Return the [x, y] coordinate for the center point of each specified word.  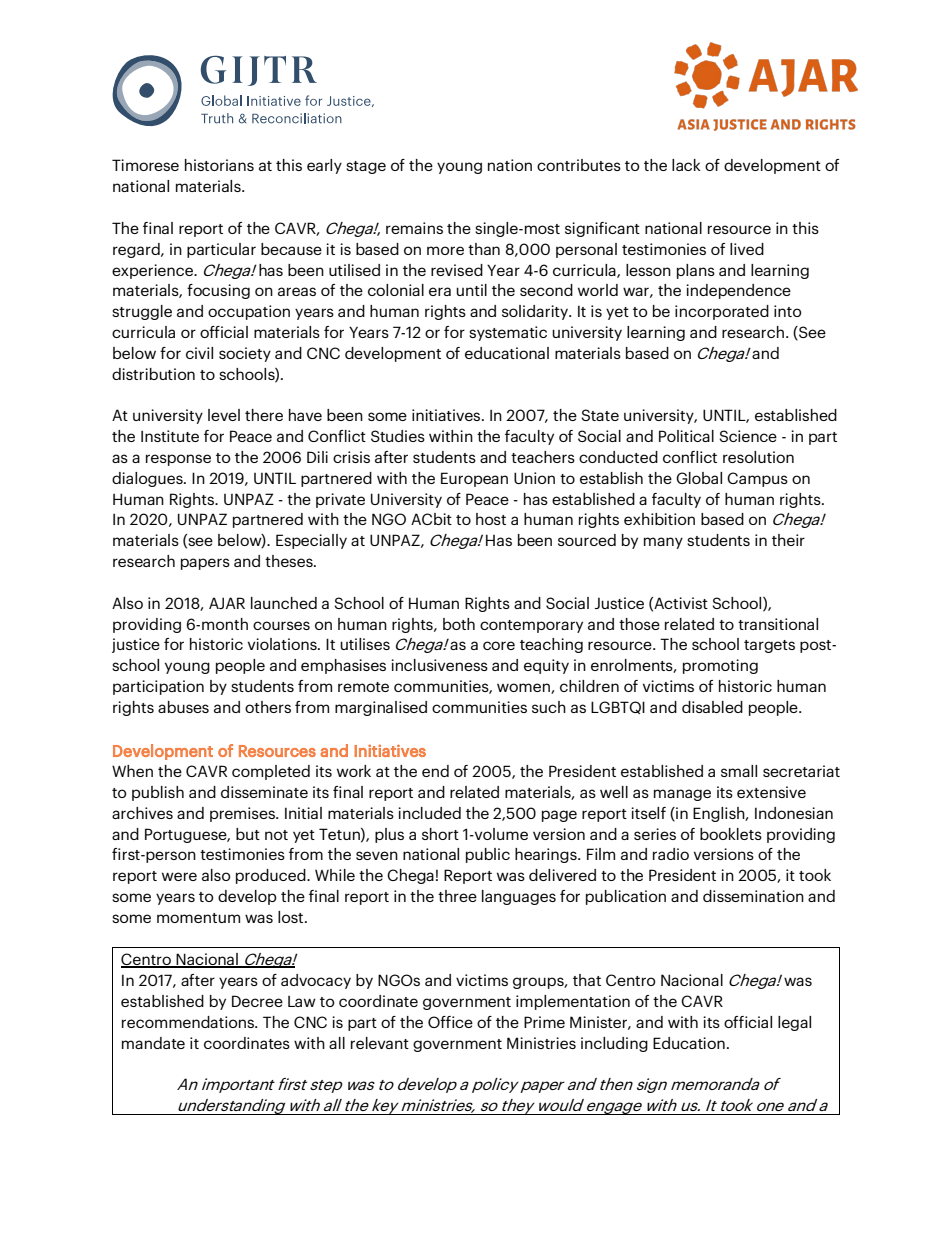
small [739, 771]
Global [699, 478]
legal [794, 1023]
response [178, 460]
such [549, 707]
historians [219, 165]
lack [686, 165]
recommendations [189, 1022]
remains [414, 228]
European [474, 479]
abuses [183, 707]
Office [450, 1022]
